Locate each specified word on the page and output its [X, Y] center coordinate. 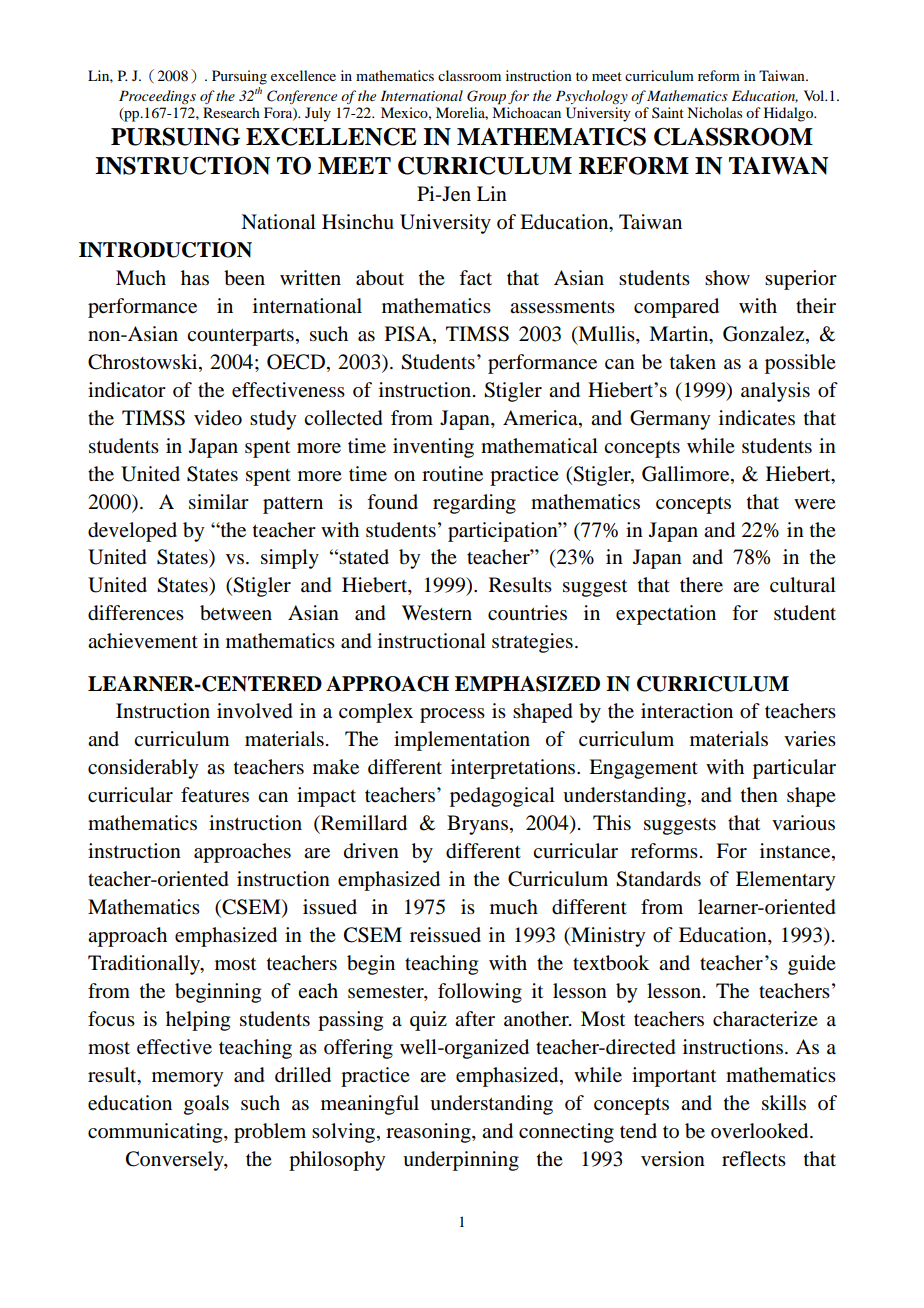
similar [219, 502]
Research [231, 112]
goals [206, 1105]
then [759, 794]
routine [452, 474]
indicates [757, 418]
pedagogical [502, 797]
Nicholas [714, 112]
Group [486, 97]
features [215, 795]
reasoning [429, 1133]
